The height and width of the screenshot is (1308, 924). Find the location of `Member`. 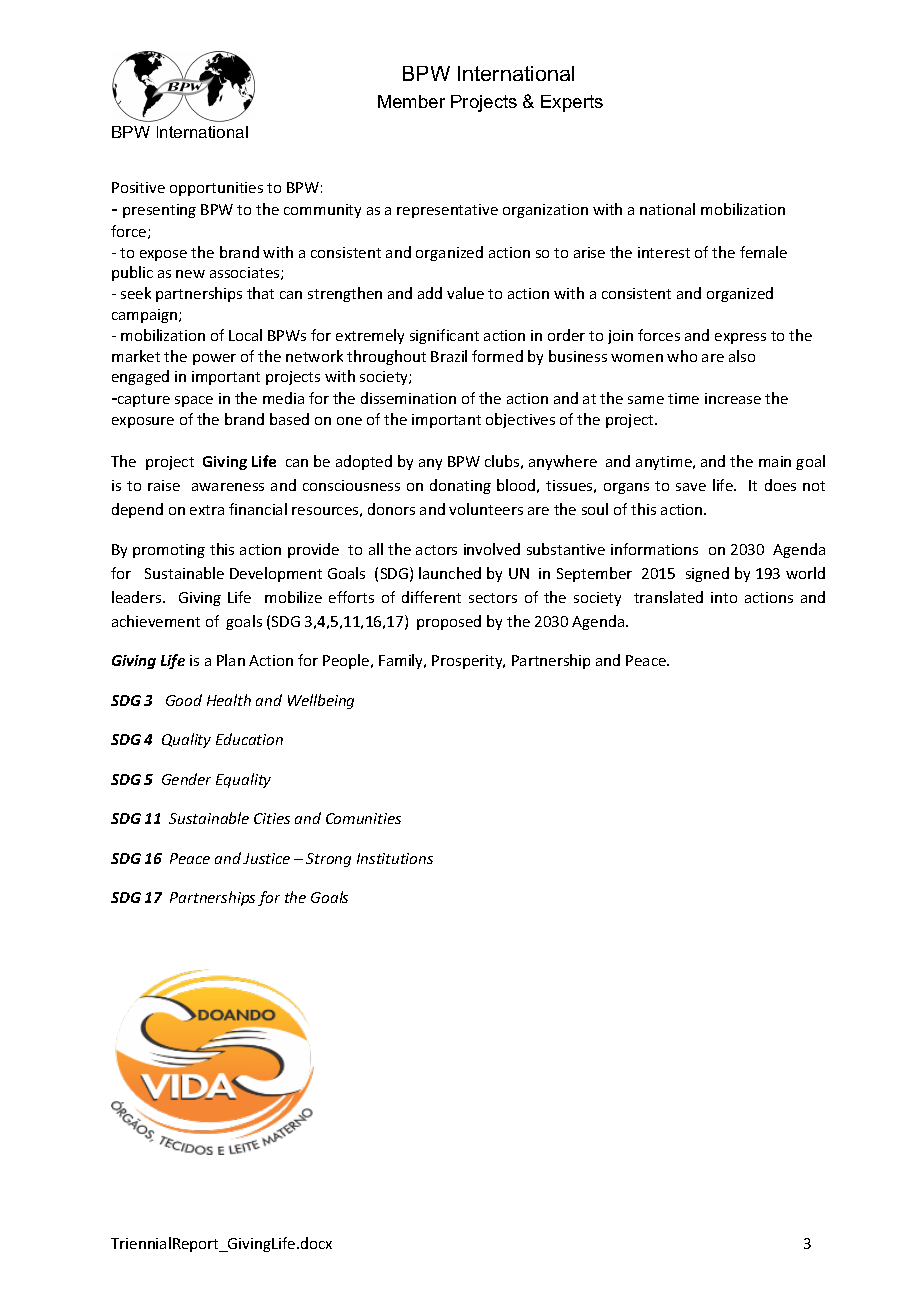

Member is located at coordinates (411, 101).
